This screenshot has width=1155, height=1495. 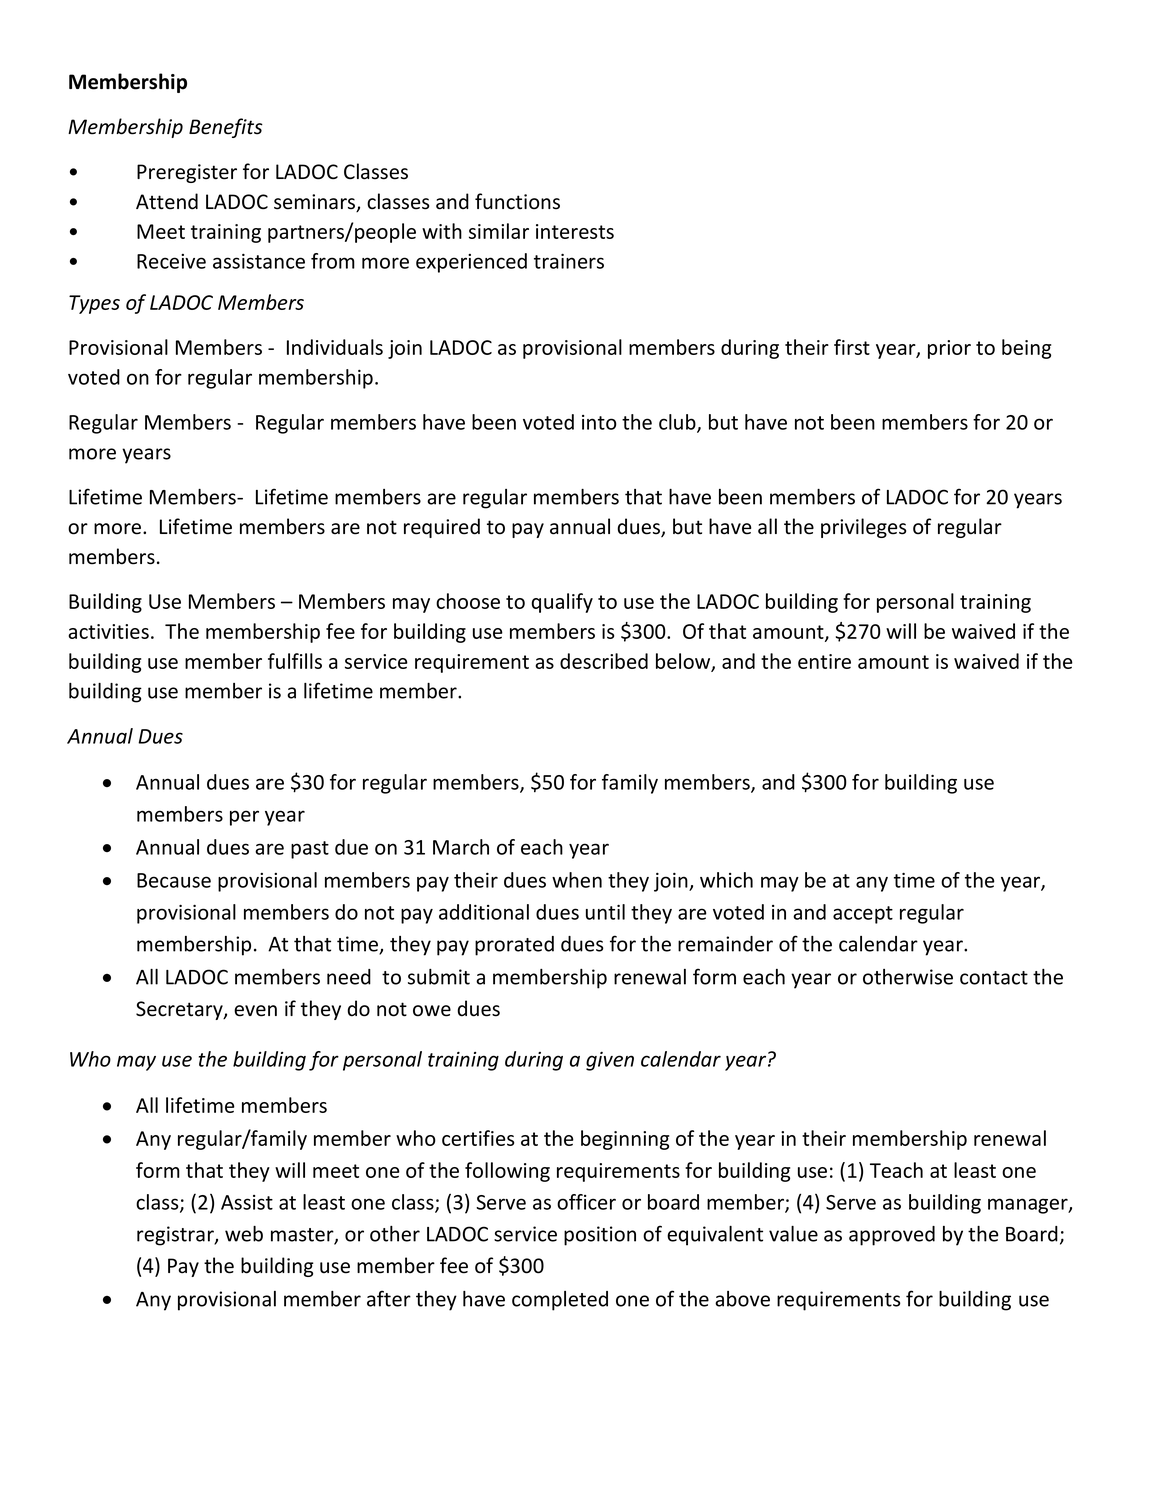 I want to click on activities, so click(x=108, y=631).
